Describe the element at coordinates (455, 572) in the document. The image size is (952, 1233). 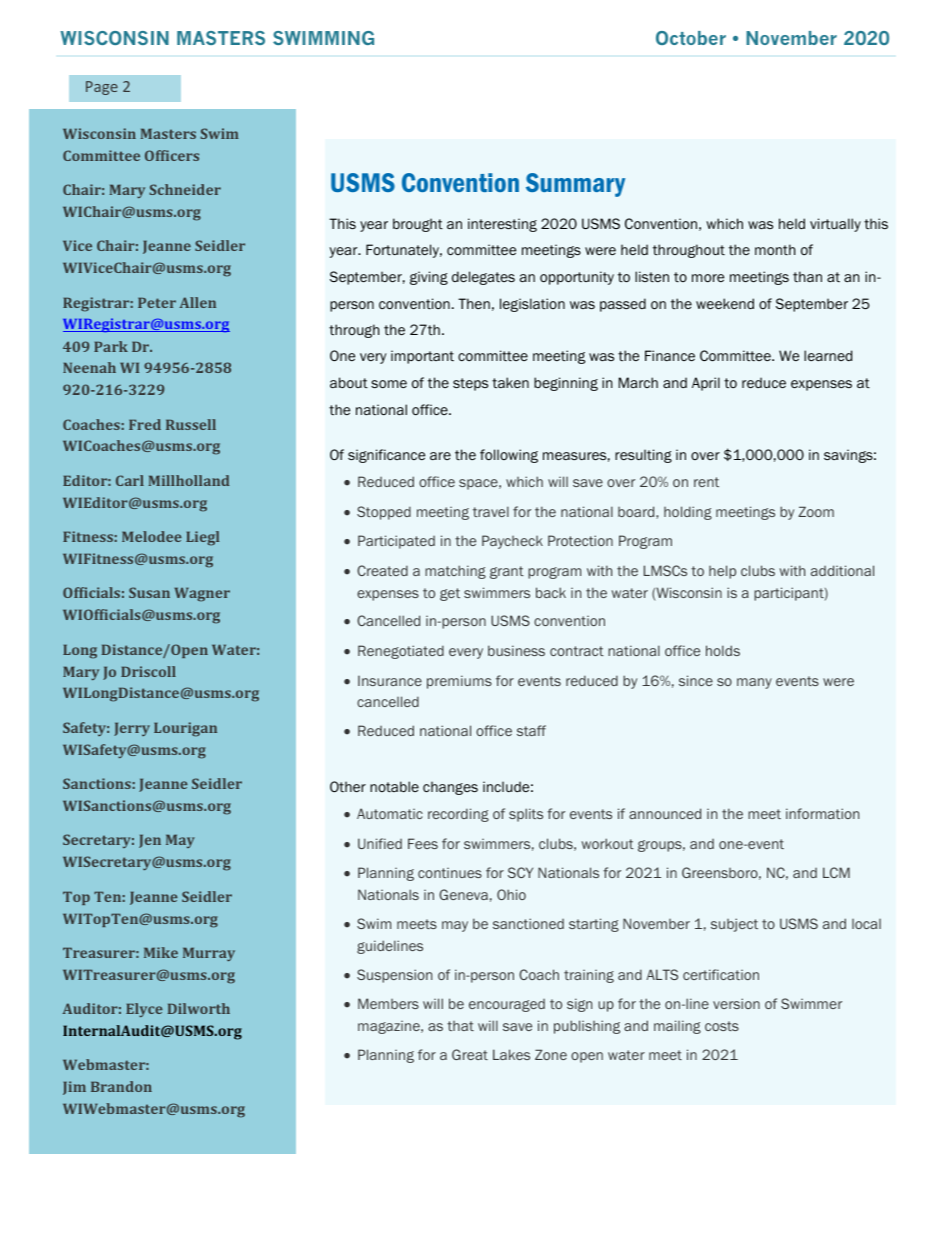
I see `matching` at that location.
